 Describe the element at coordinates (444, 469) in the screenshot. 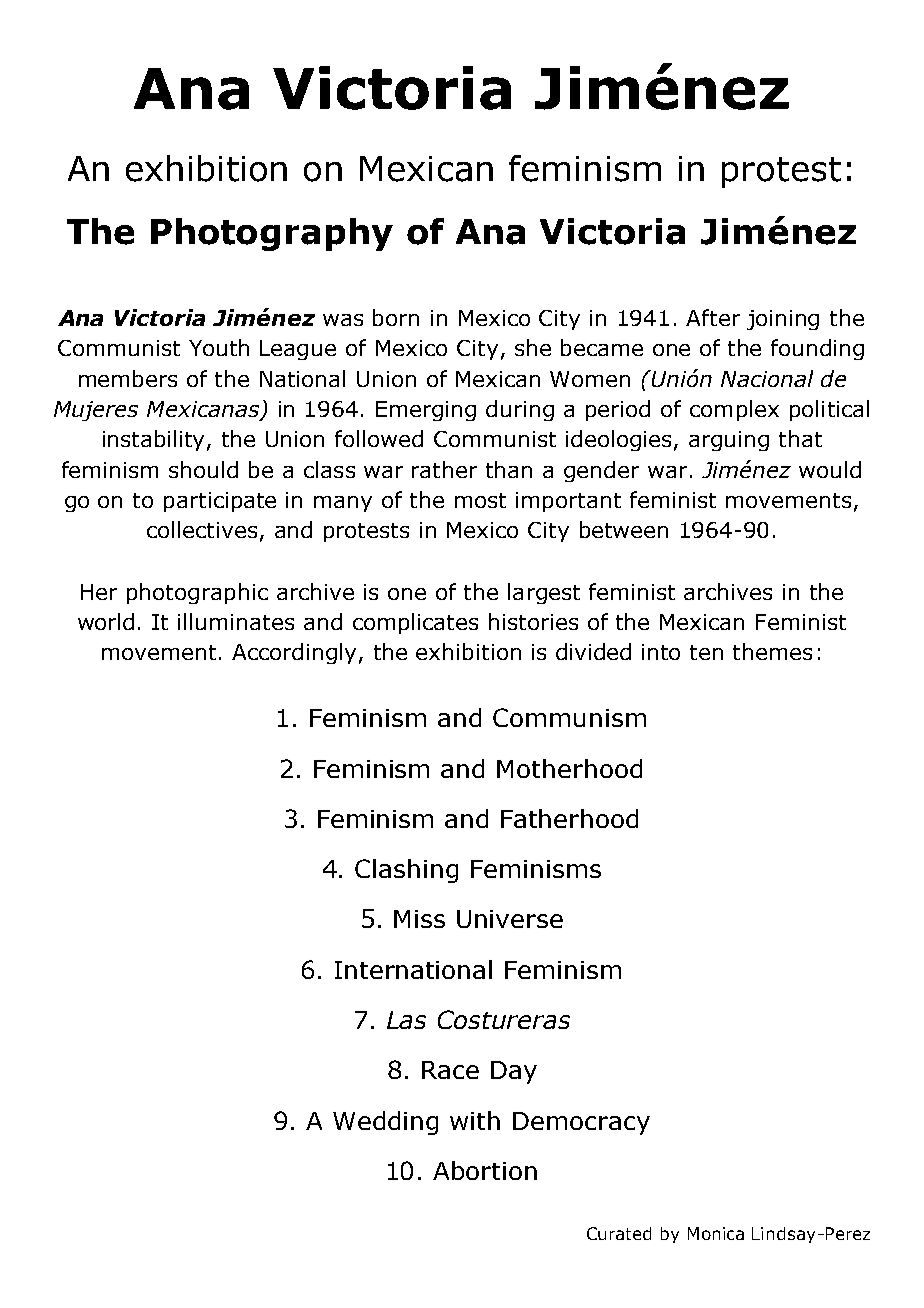

I see `rather` at that location.
